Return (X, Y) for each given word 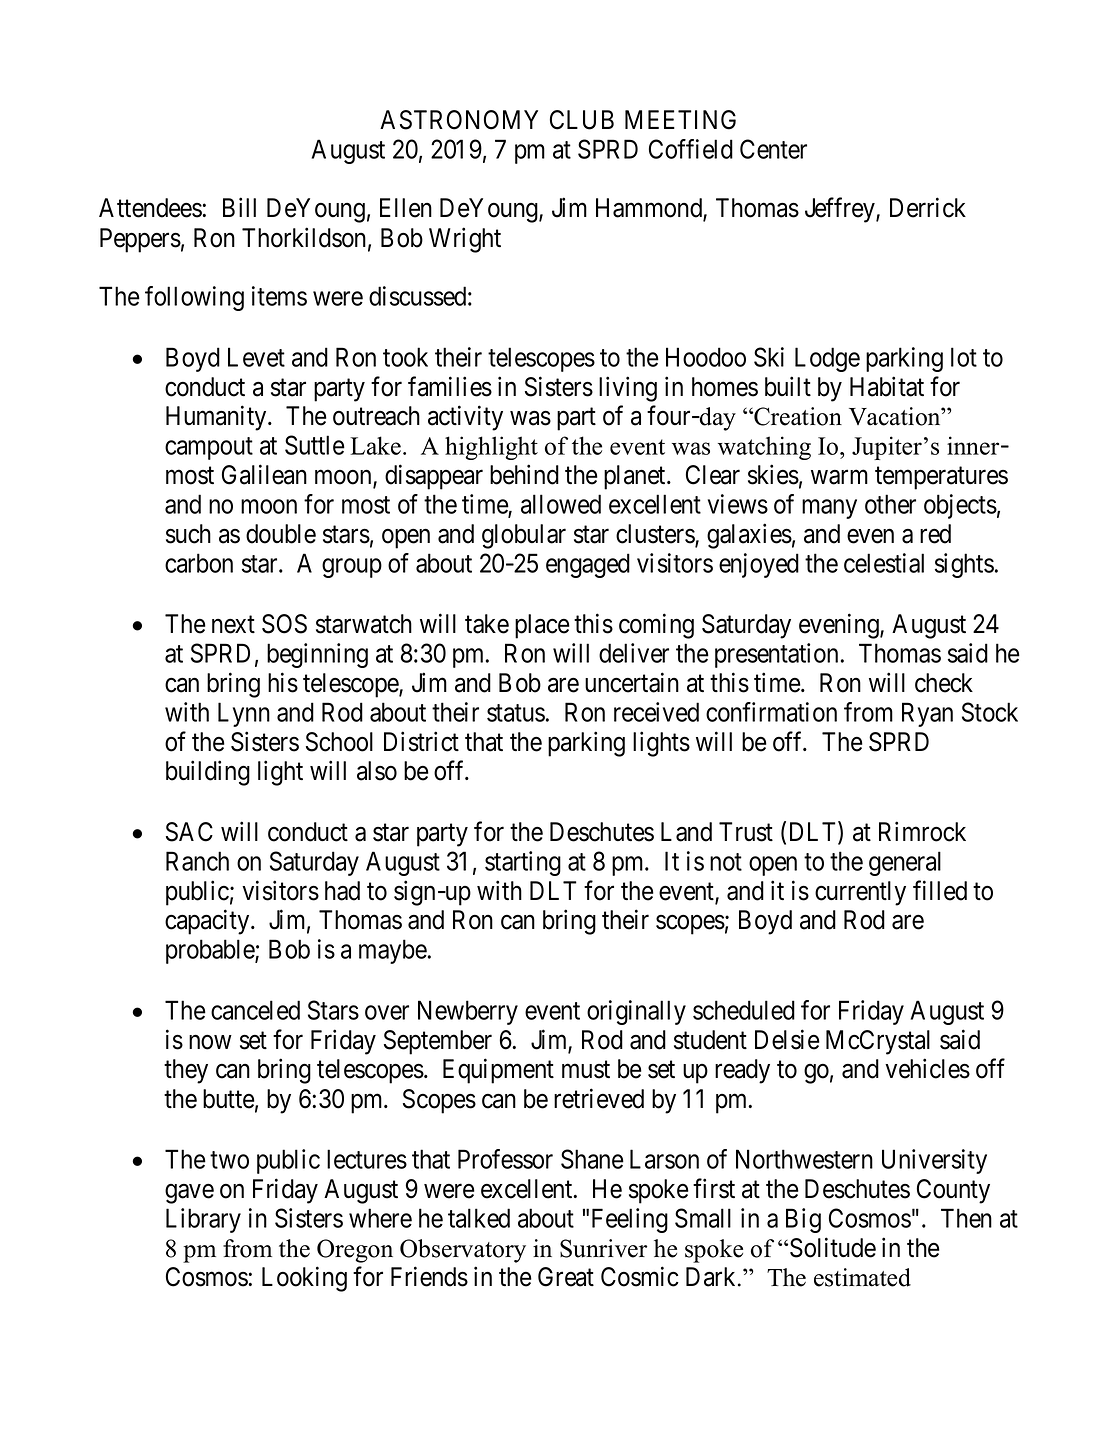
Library (203, 1220)
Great (566, 1277)
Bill (239, 207)
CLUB (582, 120)
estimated (862, 1277)
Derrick (928, 207)
